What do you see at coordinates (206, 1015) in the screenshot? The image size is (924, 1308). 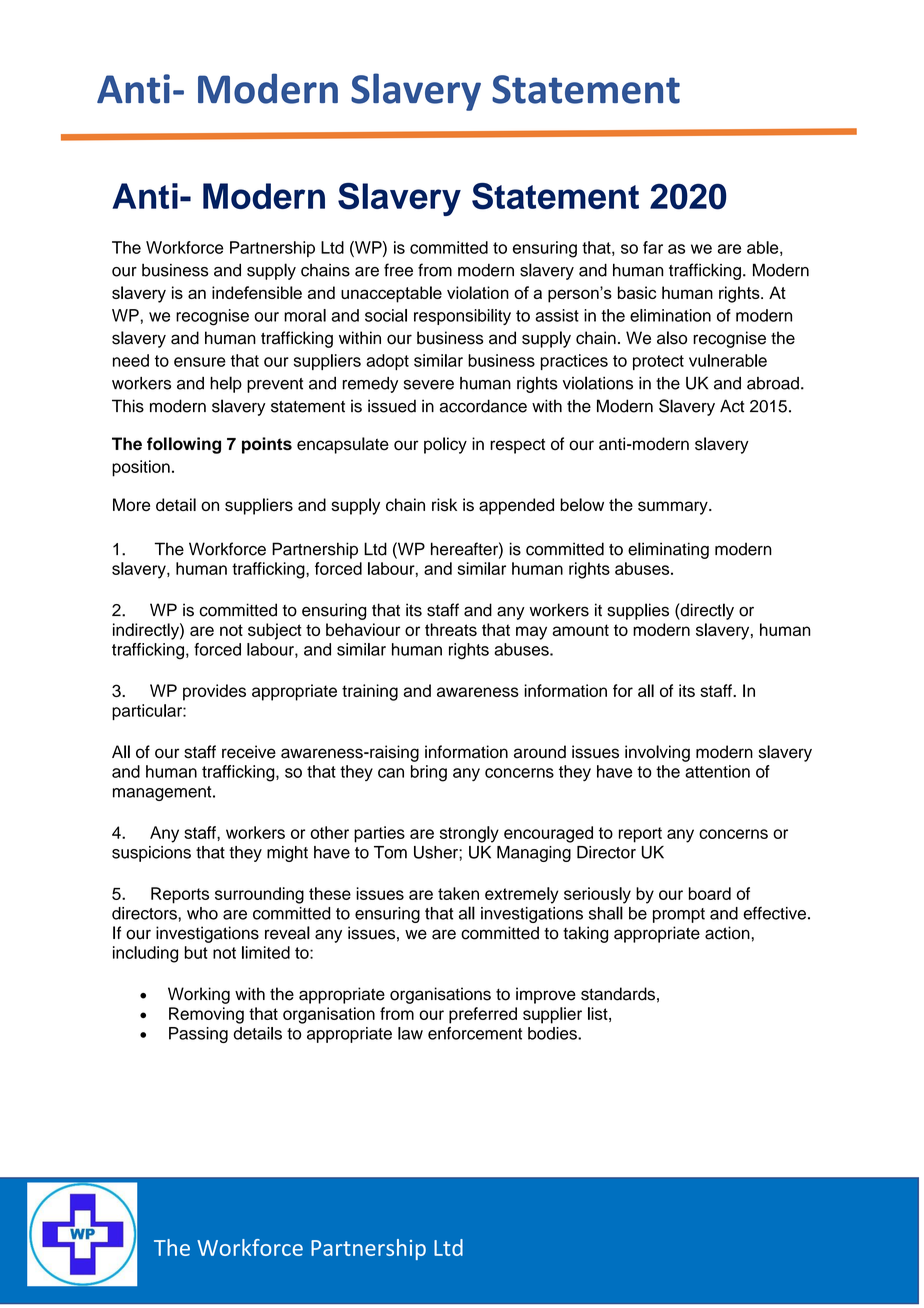 I see `Removing` at bounding box center [206, 1015].
